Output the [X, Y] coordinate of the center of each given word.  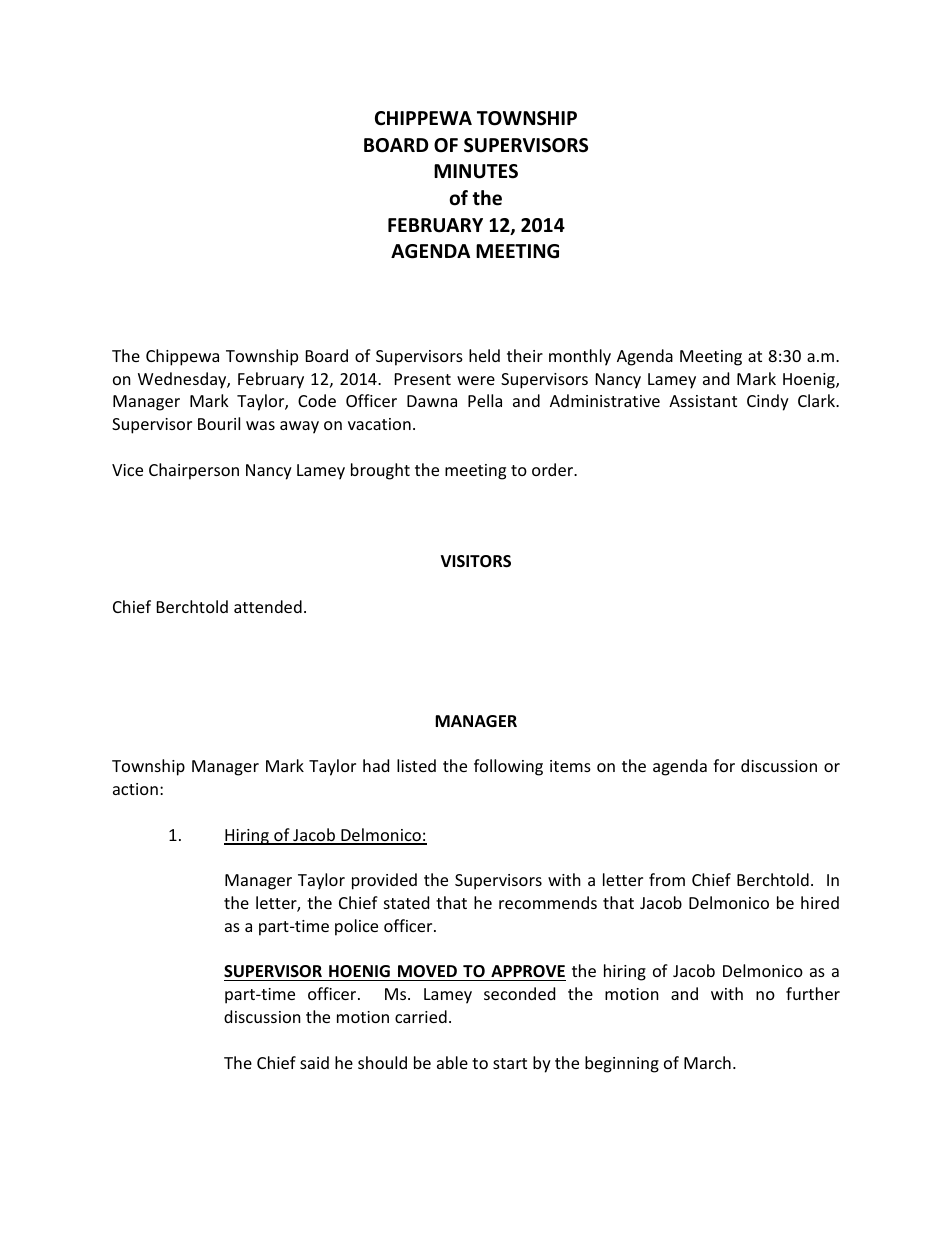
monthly [580, 357]
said [314, 1062]
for [724, 765]
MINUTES [476, 171]
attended [268, 606]
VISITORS [476, 561]
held [484, 355]
